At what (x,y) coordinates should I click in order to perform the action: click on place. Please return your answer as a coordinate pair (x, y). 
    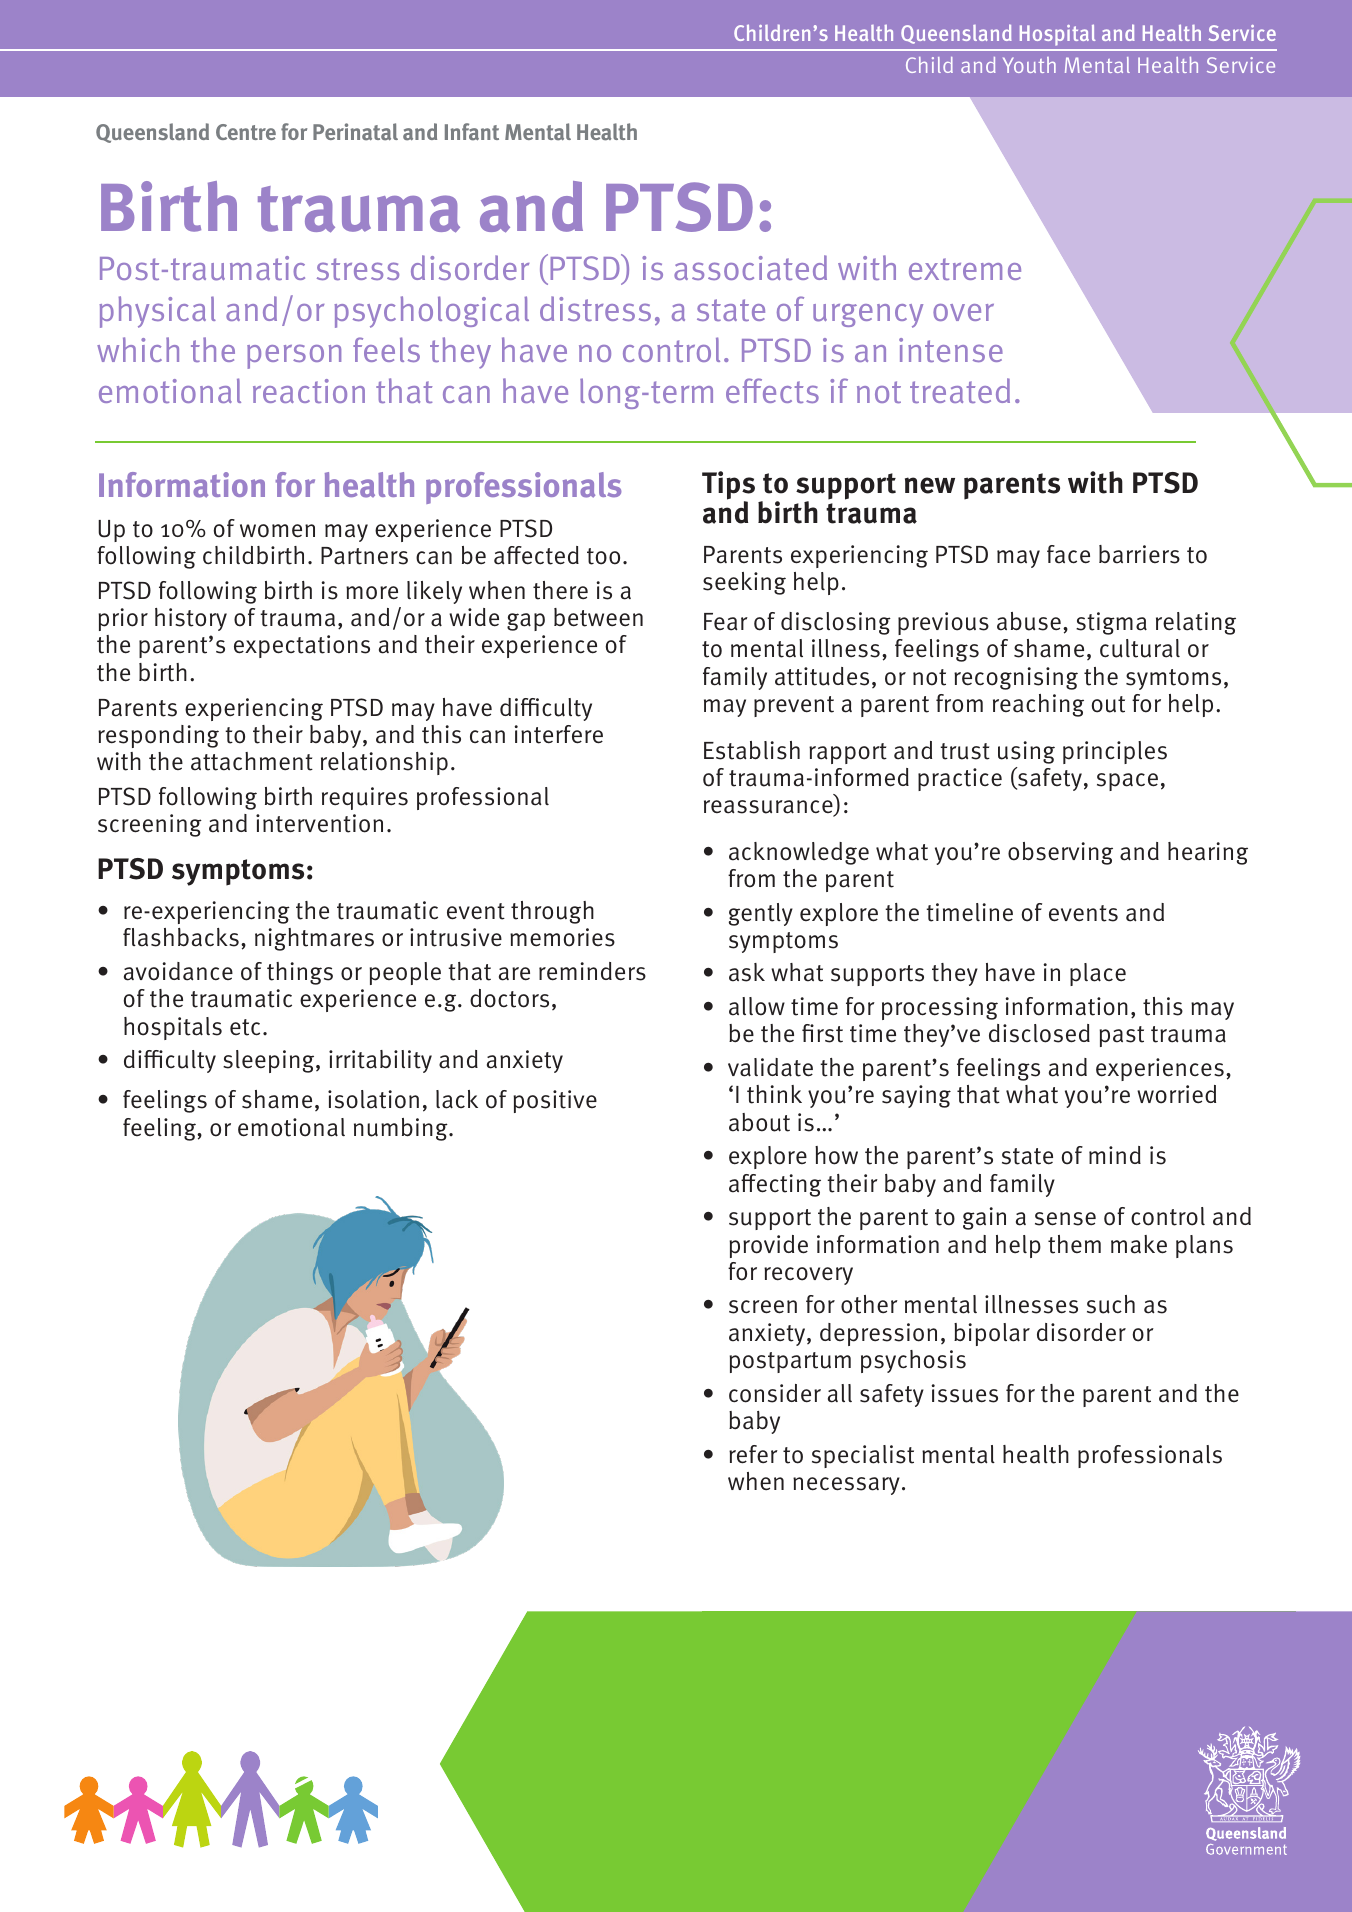
    Looking at the image, I should click on (1098, 974).
